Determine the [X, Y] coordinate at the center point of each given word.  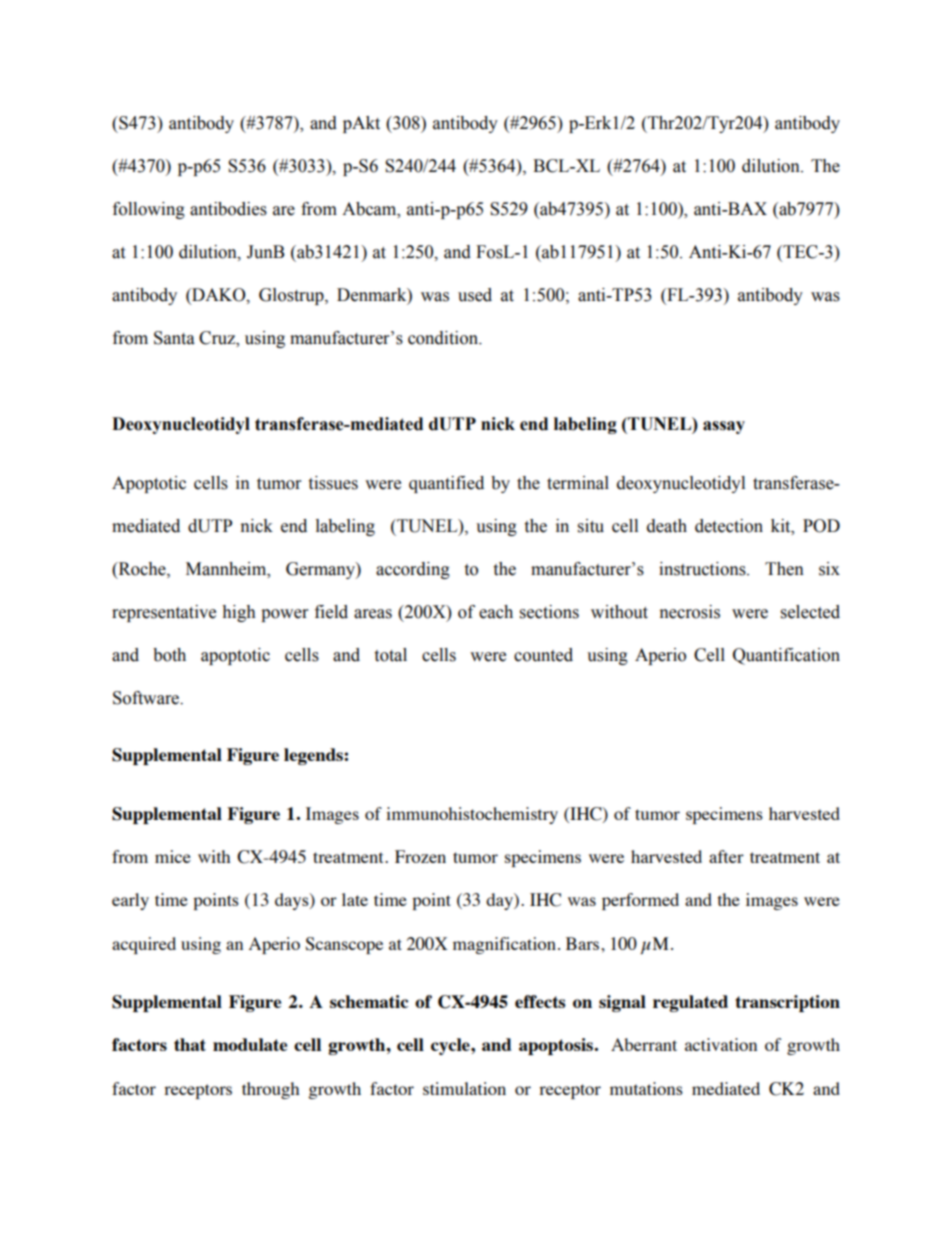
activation [721, 1044]
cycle [451, 1046]
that [190, 1044]
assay [724, 427]
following [149, 210]
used [475, 295]
